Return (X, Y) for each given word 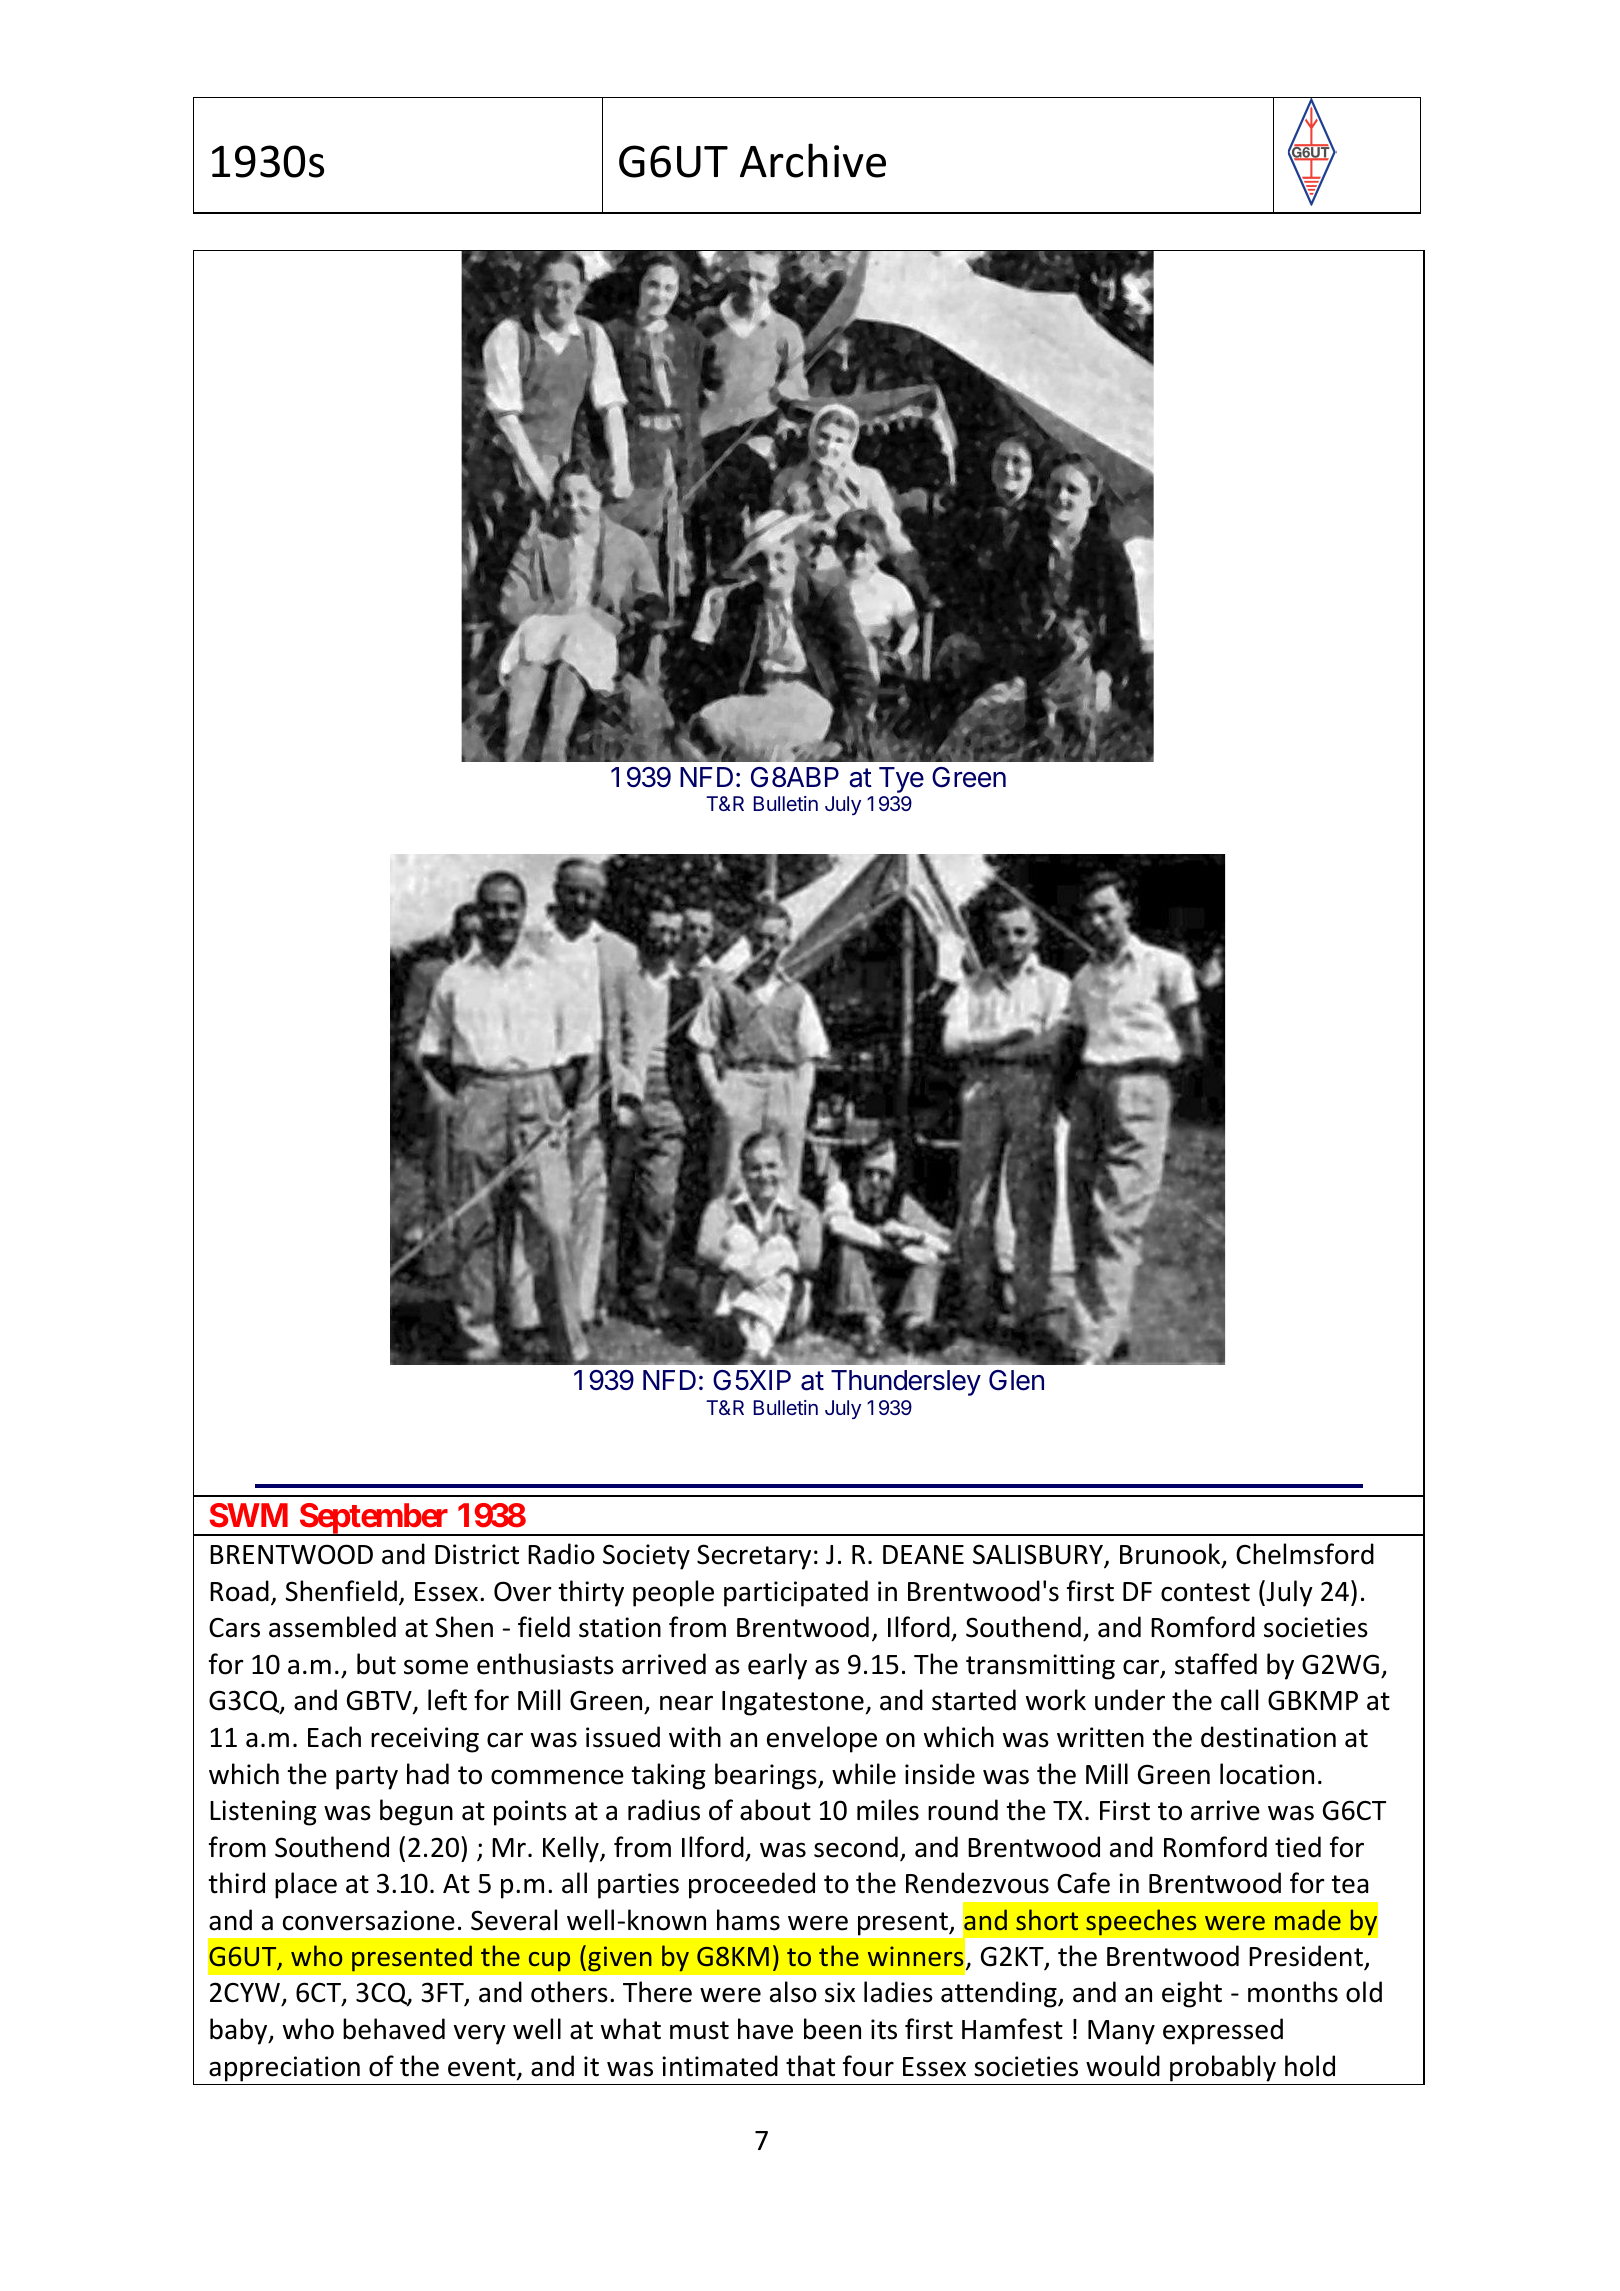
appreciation (284, 2069)
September (374, 1519)
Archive (813, 160)
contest (1205, 1592)
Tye (901, 780)
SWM (248, 1515)
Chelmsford (1305, 1554)
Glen (1016, 1380)
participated (796, 1593)
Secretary (754, 1557)
